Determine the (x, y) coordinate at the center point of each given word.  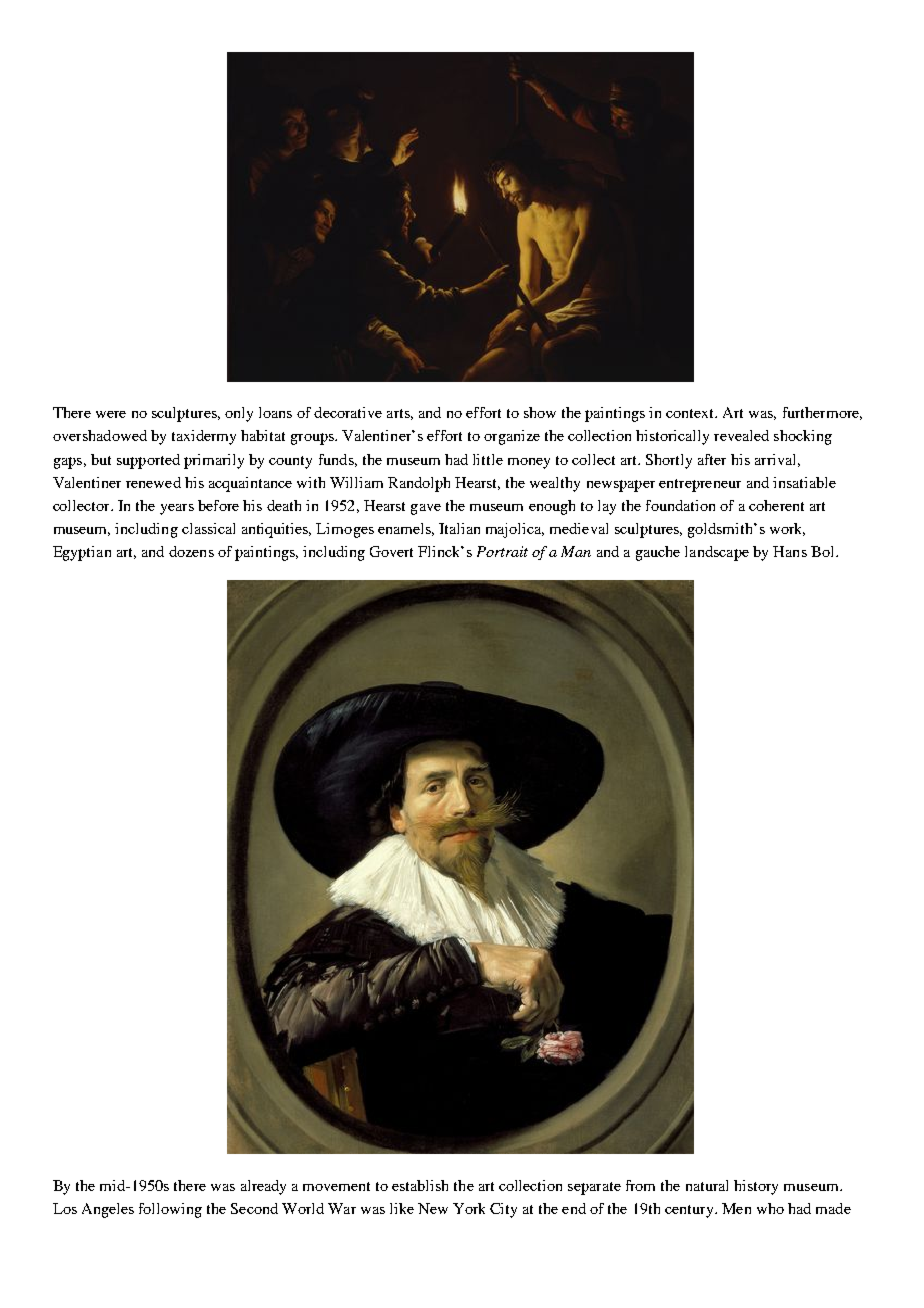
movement (336, 1186)
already (263, 1187)
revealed (741, 435)
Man (576, 551)
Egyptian (82, 553)
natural (707, 1185)
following (170, 1210)
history (756, 1187)
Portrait (502, 551)
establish (420, 1185)
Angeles (108, 1210)
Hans (790, 551)
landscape (717, 553)
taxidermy (204, 437)
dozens (191, 551)
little (488, 459)
